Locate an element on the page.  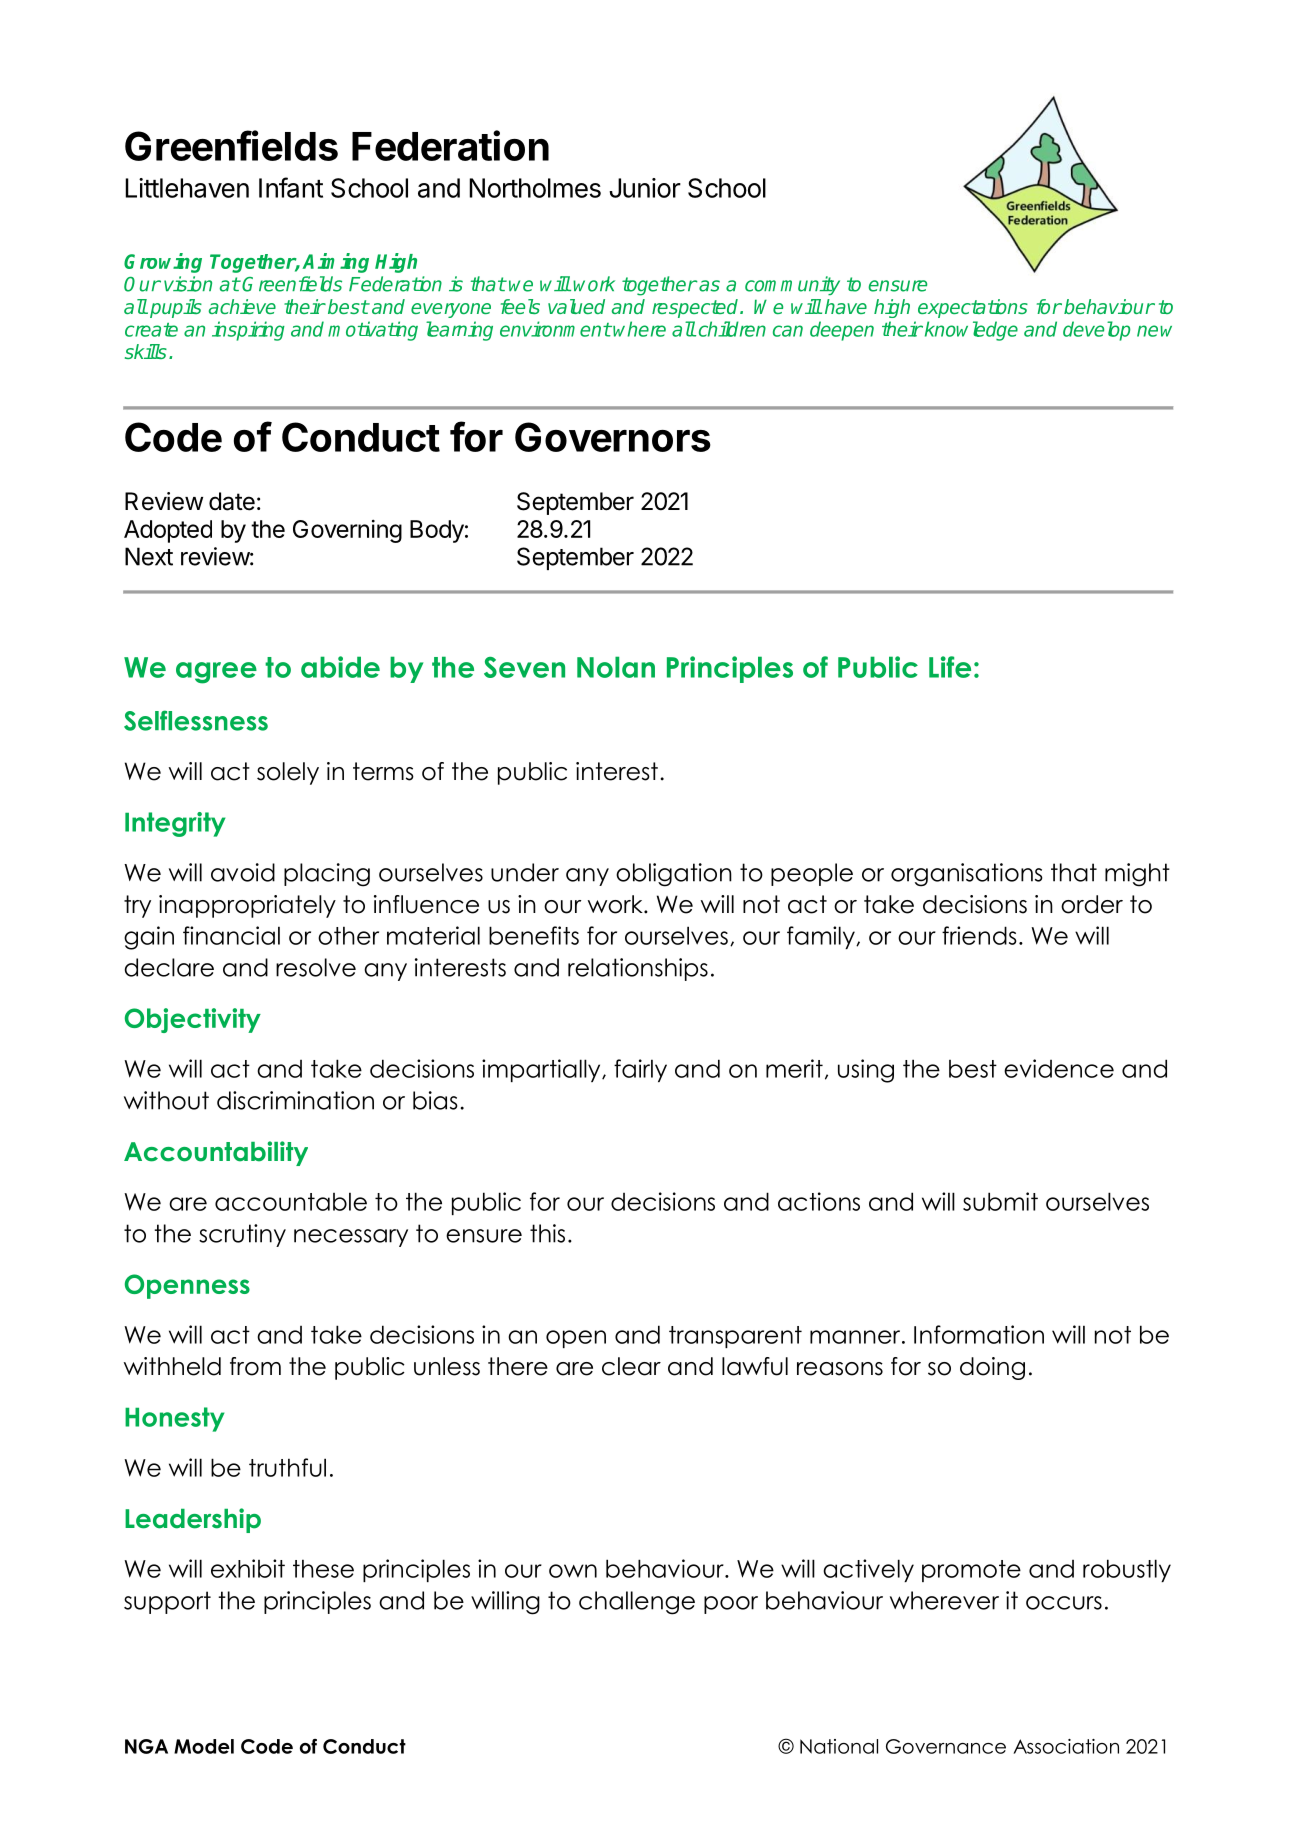
Life is located at coordinates (950, 667).
